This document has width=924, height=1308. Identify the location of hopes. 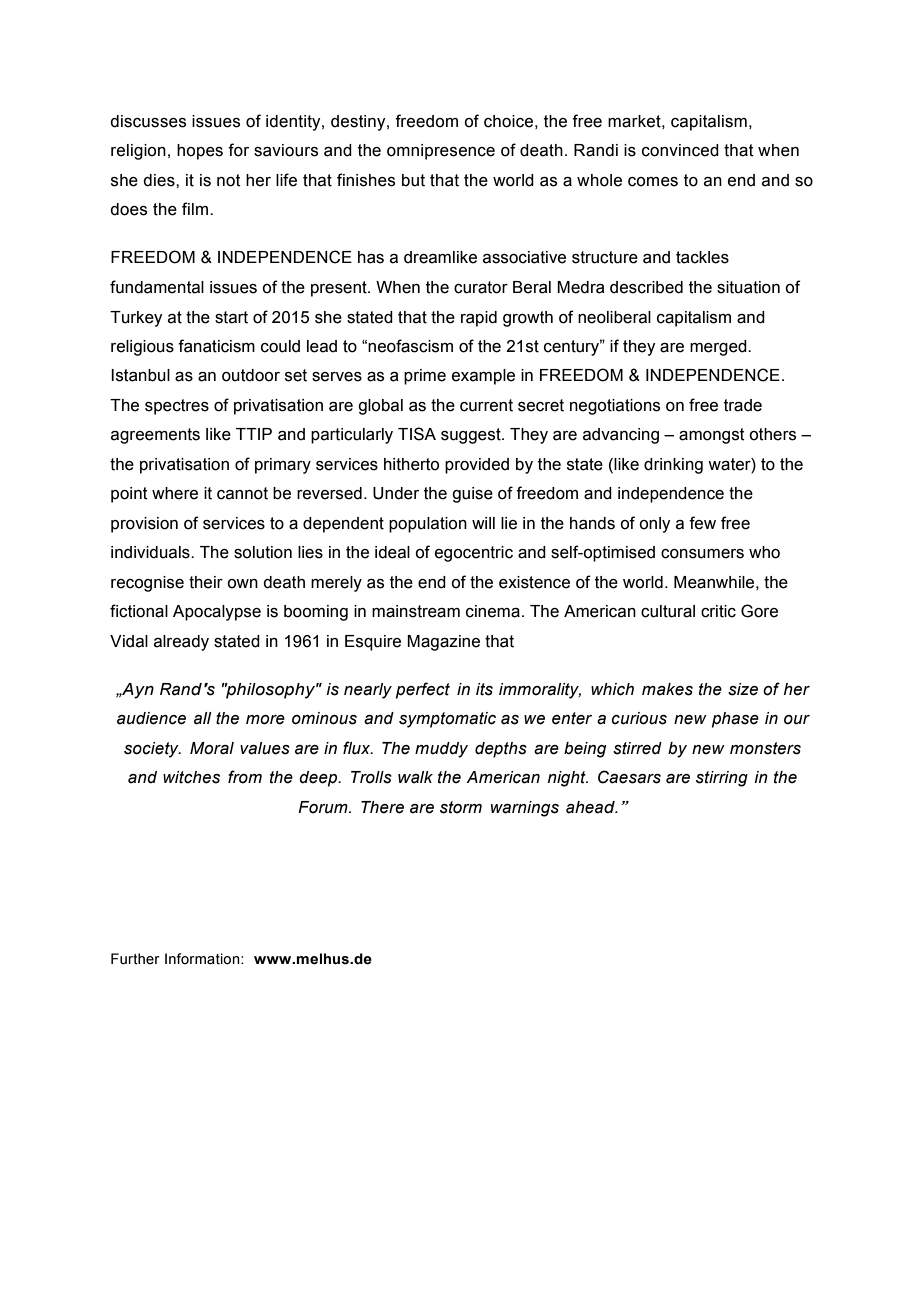
(200, 152).
